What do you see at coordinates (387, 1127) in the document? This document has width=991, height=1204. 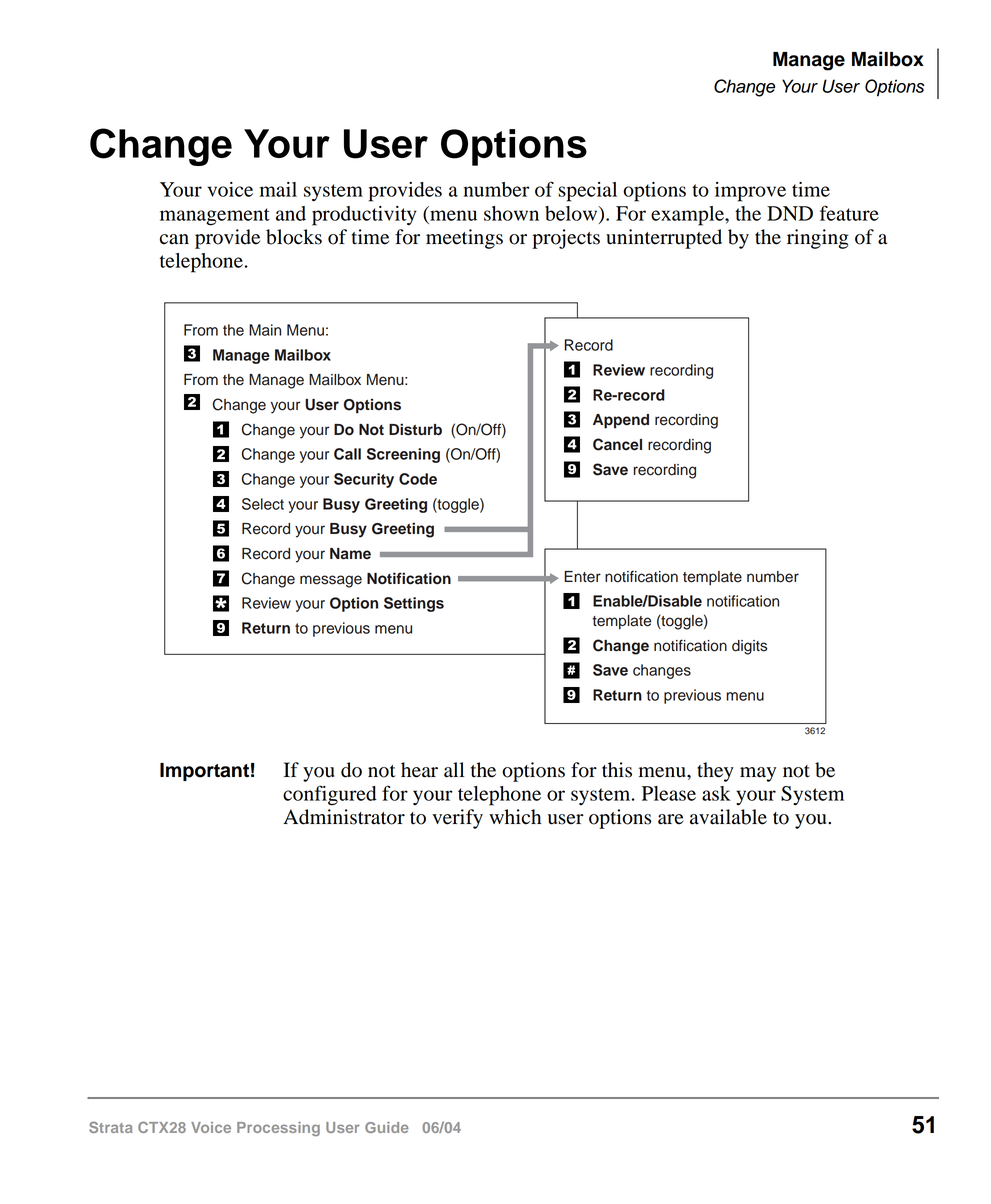 I see `Guide` at bounding box center [387, 1127].
